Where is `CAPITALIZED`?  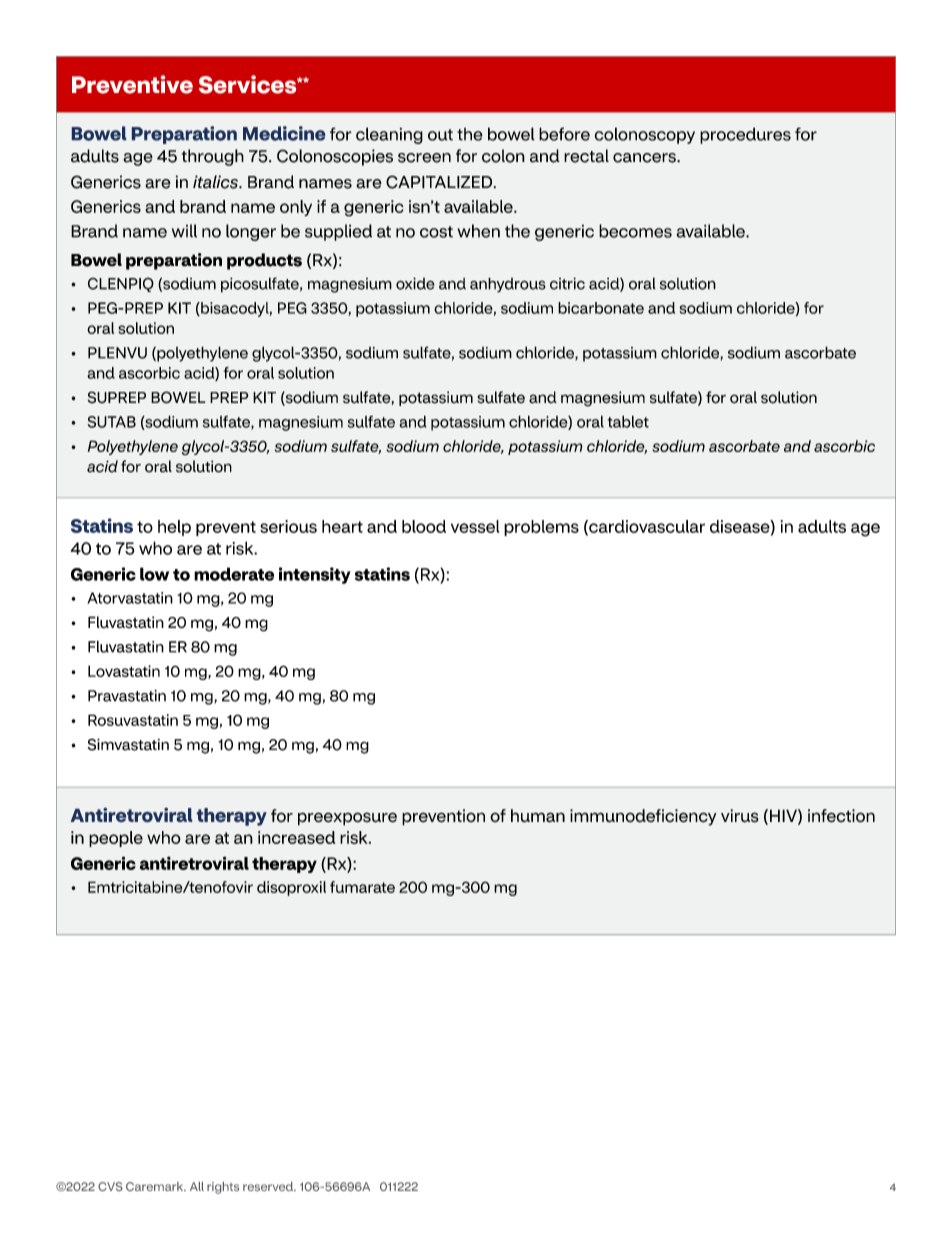
CAPITALIZED is located at coordinates (440, 182).
